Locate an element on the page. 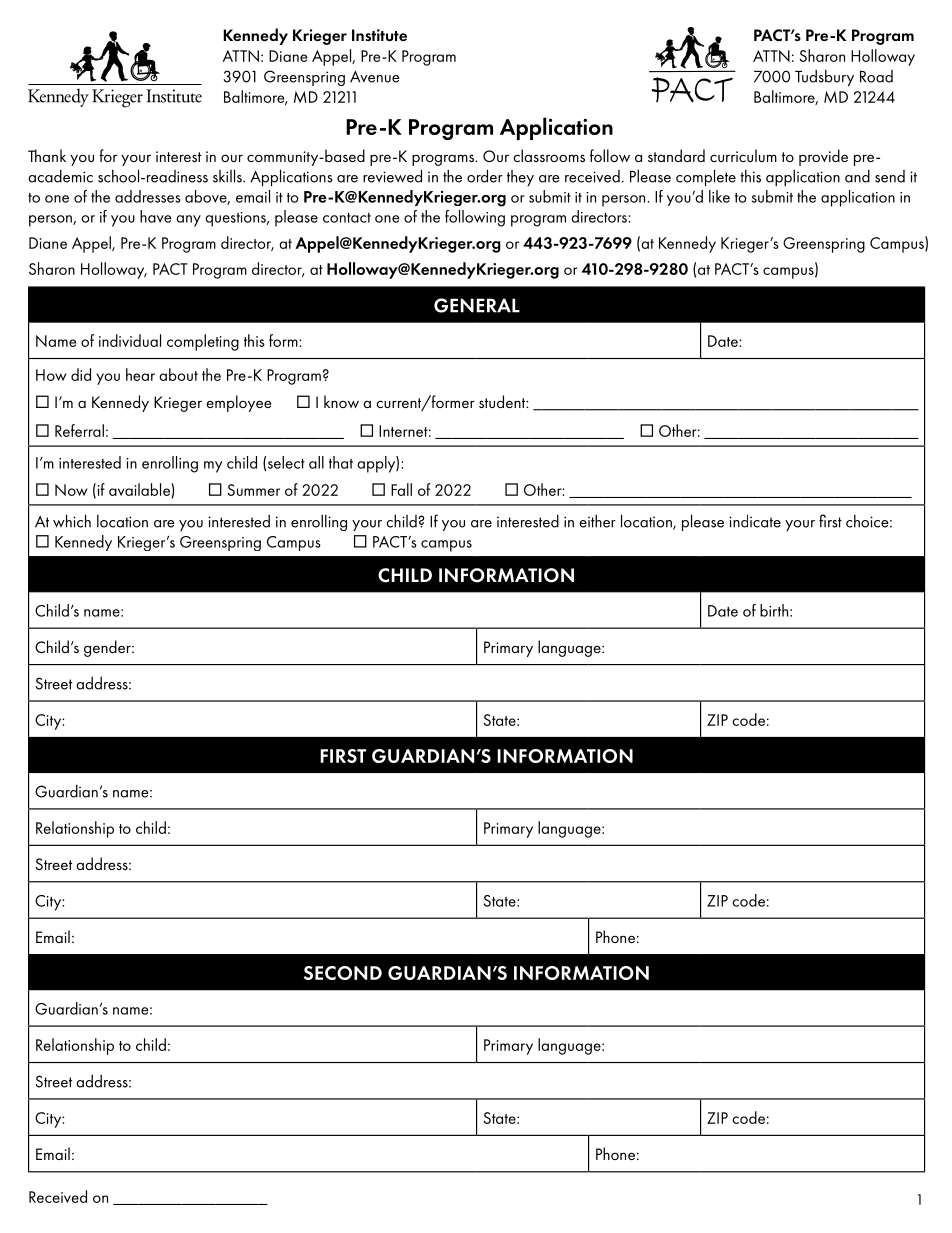 Image resolution: width=952 pixels, height=1233 pixels. that is located at coordinates (341, 462).
